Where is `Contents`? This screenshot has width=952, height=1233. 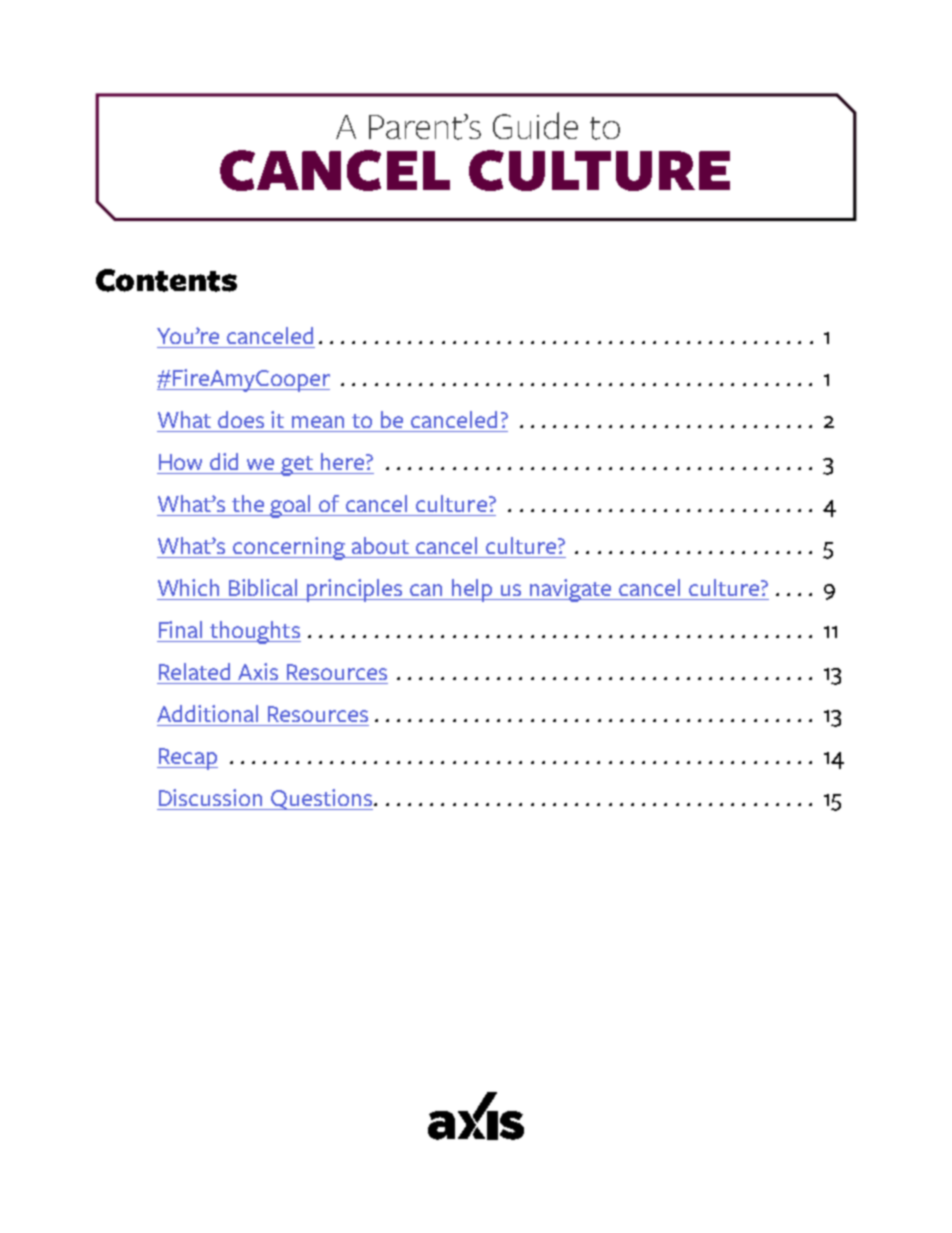 Contents is located at coordinates (166, 280).
